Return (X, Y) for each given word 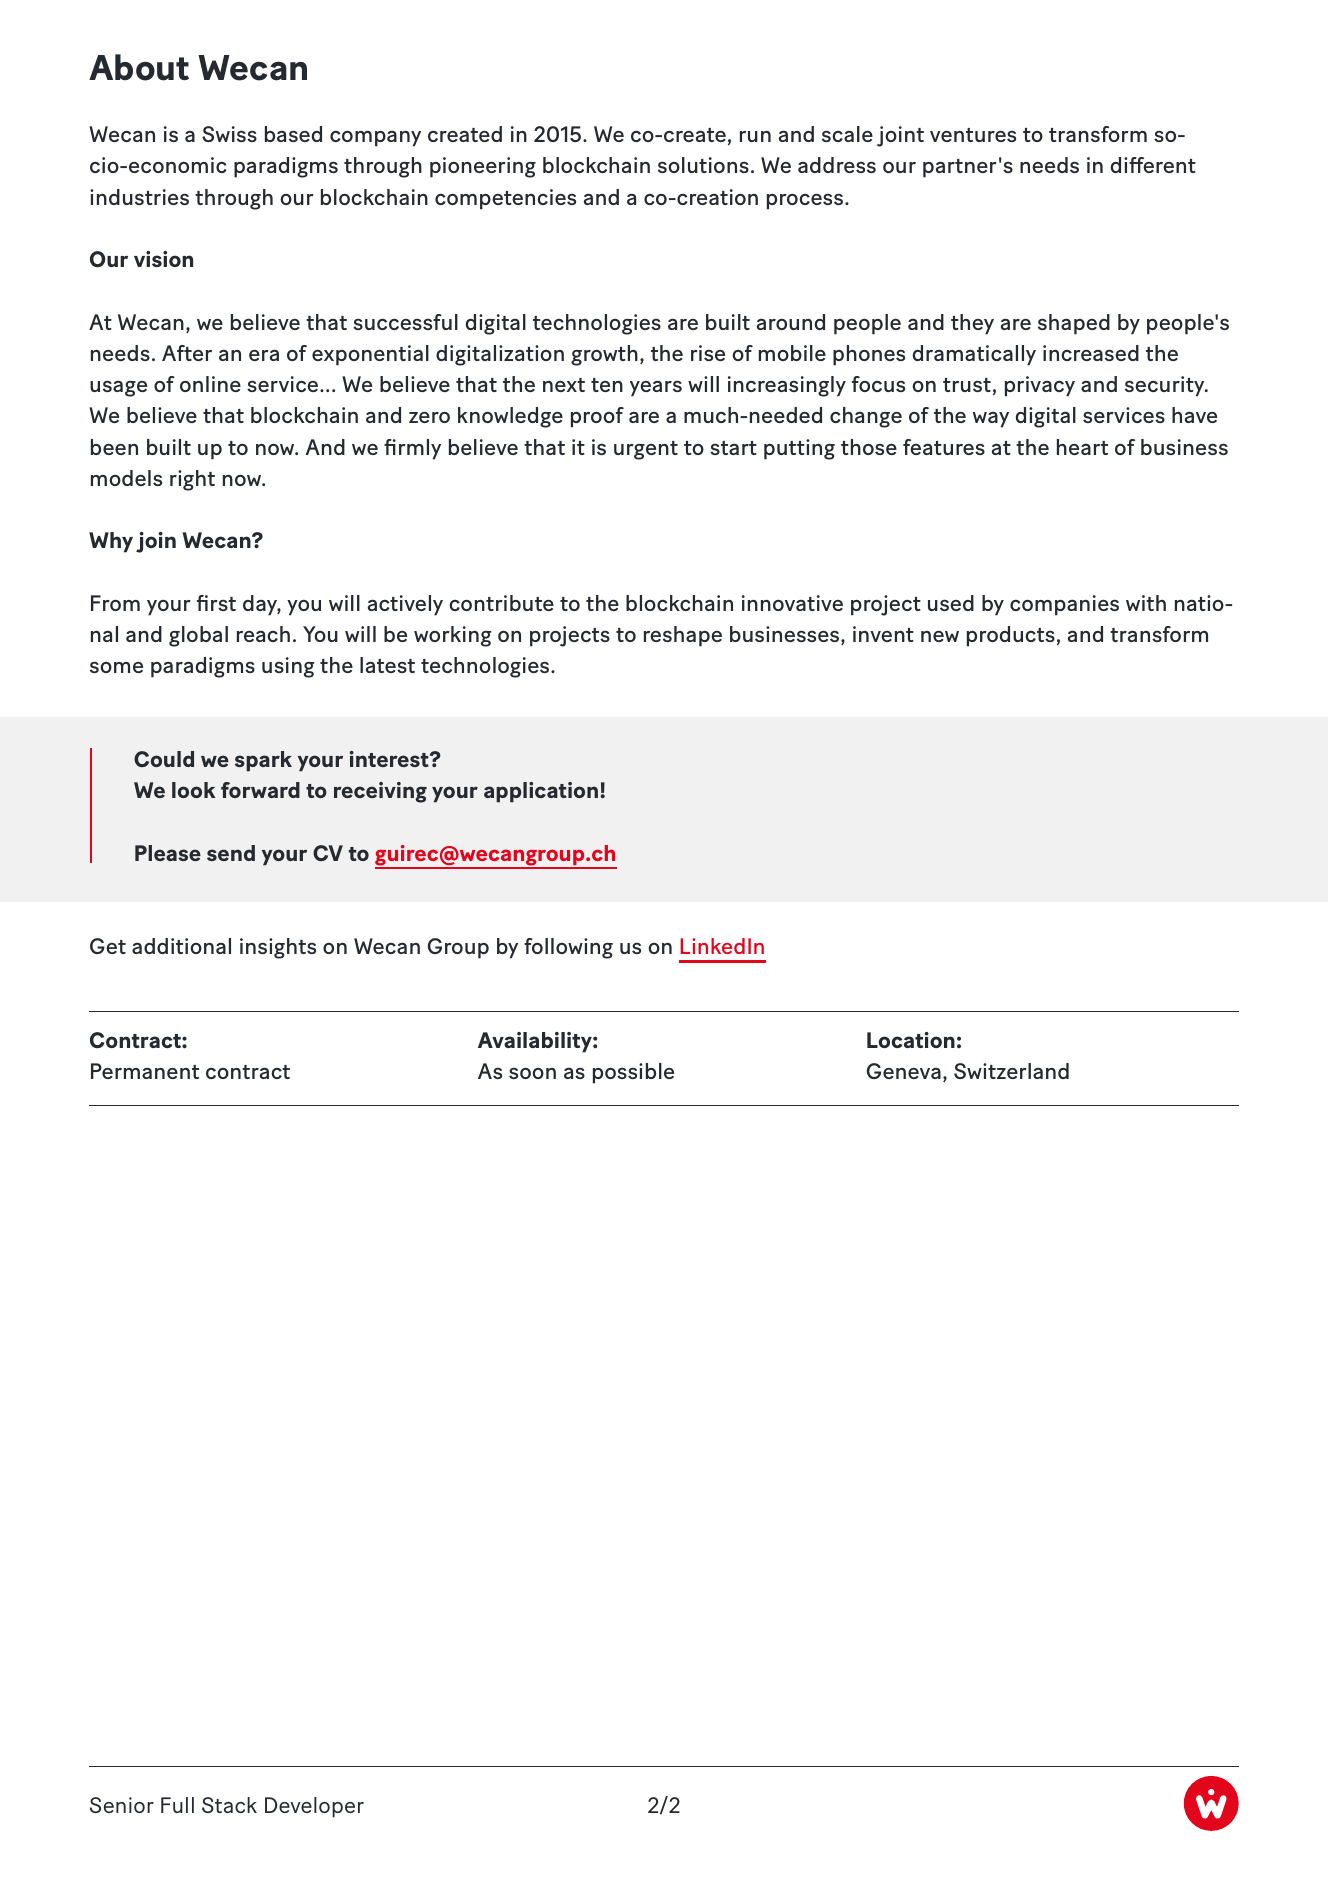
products (1011, 636)
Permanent (145, 1071)
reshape (683, 636)
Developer (314, 1807)
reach (263, 634)
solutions (703, 165)
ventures (973, 135)
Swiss (229, 134)
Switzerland (1011, 1071)
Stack (229, 1805)
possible (633, 1073)
